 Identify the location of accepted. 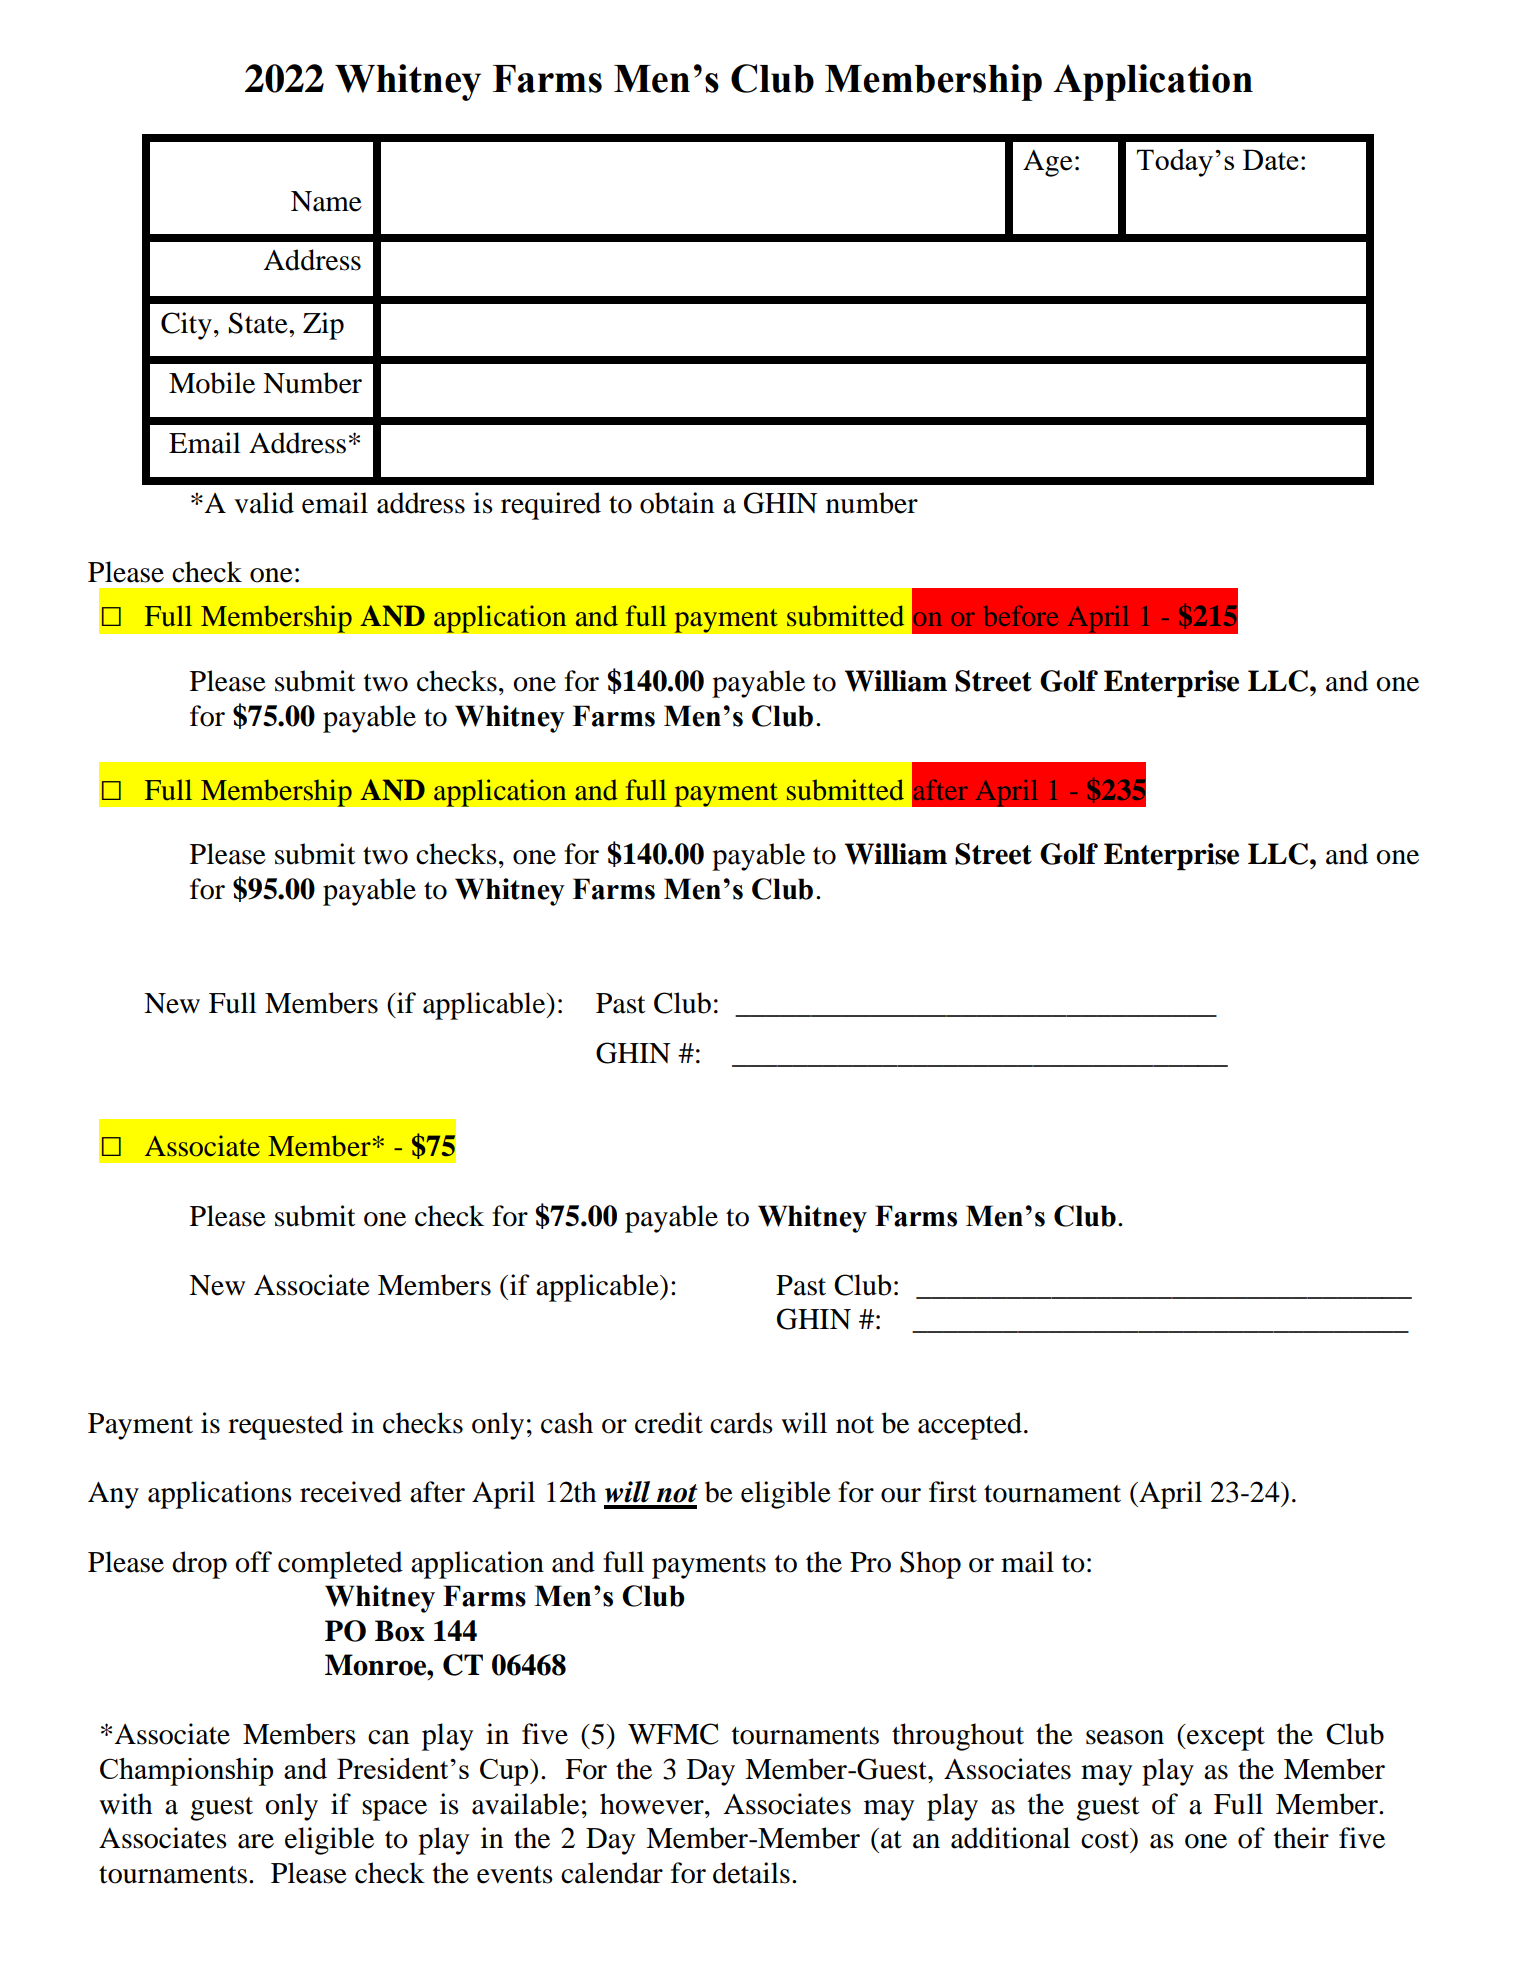
(970, 1426).
